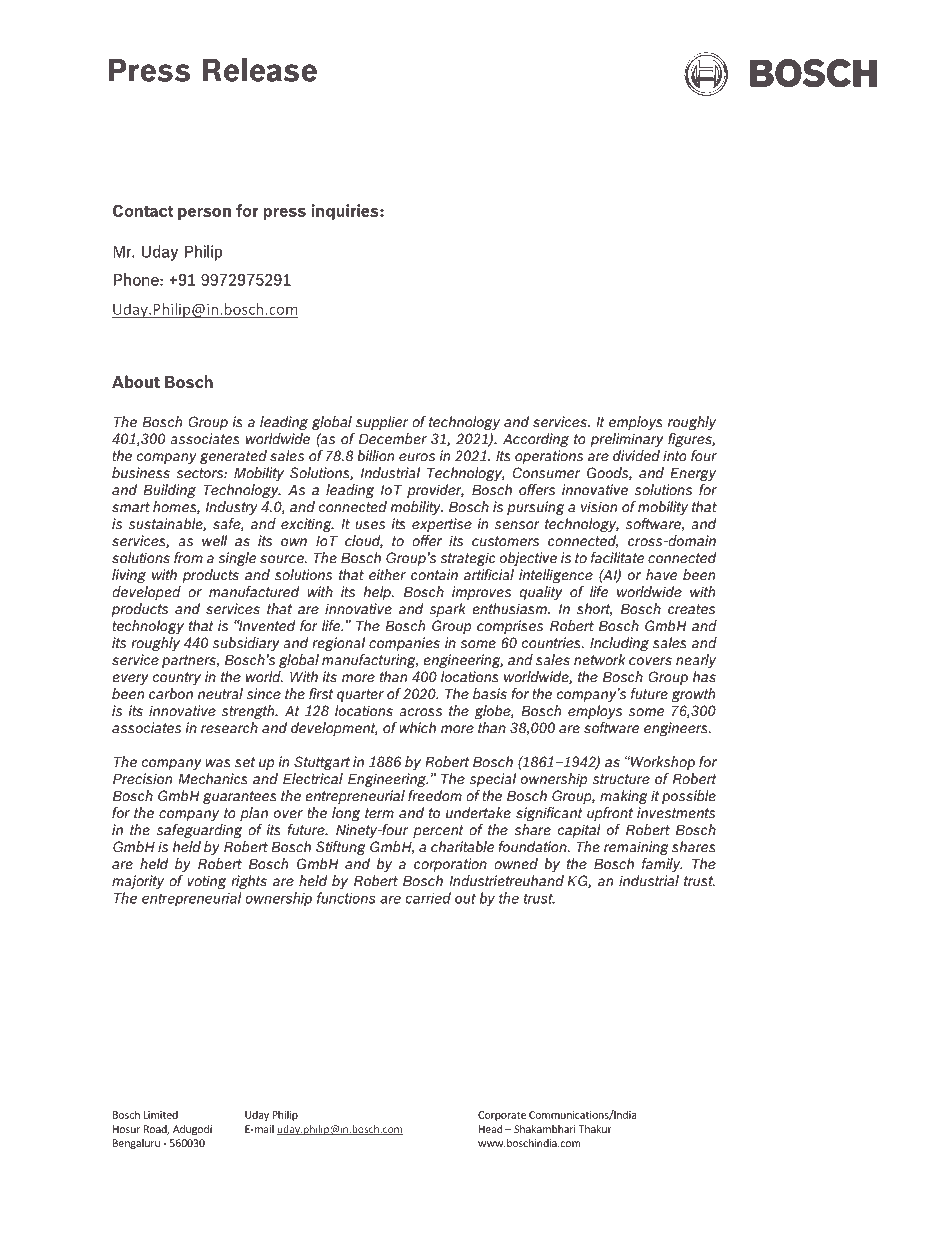 The image size is (952, 1233). I want to click on short, so click(594, 609).
